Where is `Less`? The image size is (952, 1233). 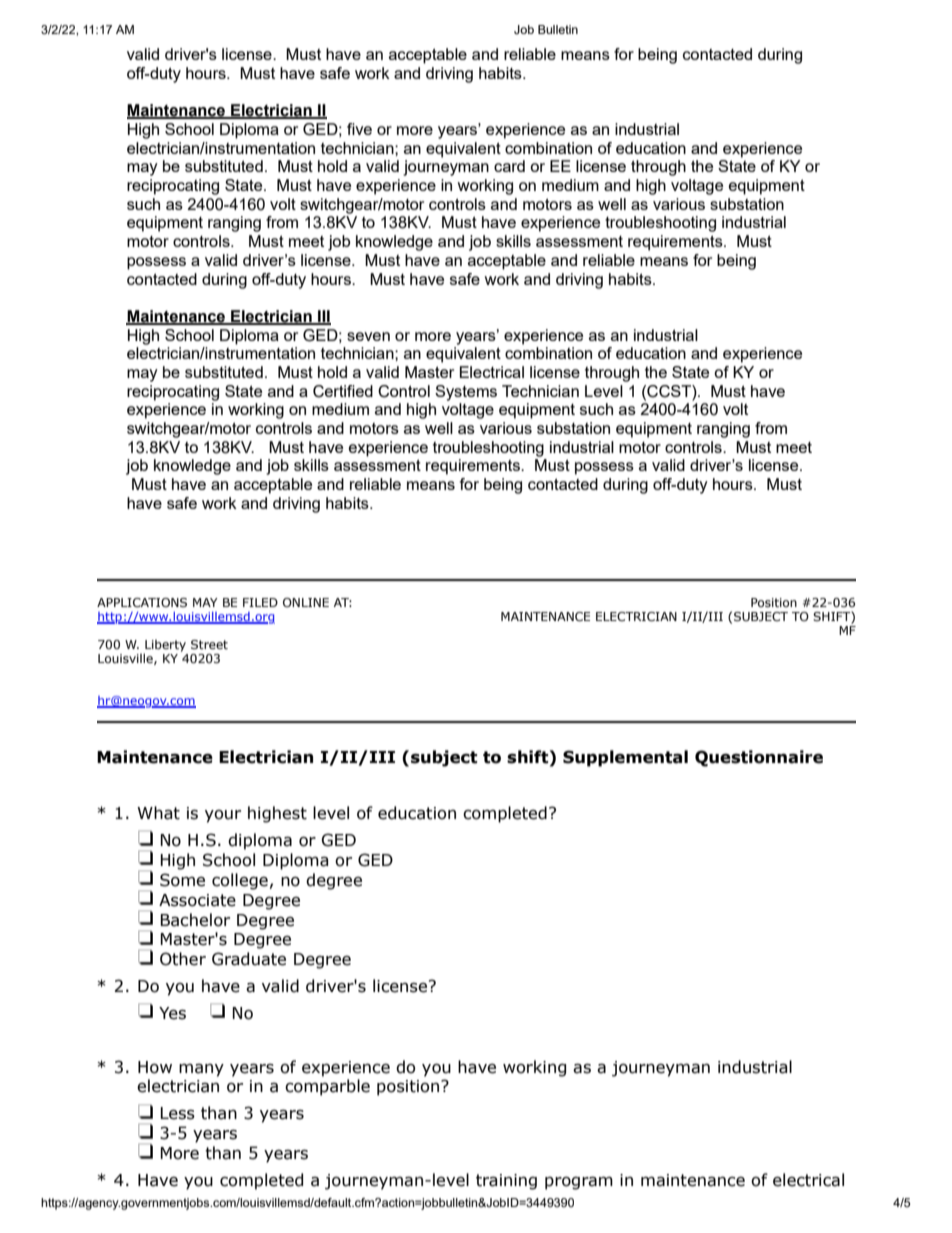
Less is located at coordinates (177, 1113).
